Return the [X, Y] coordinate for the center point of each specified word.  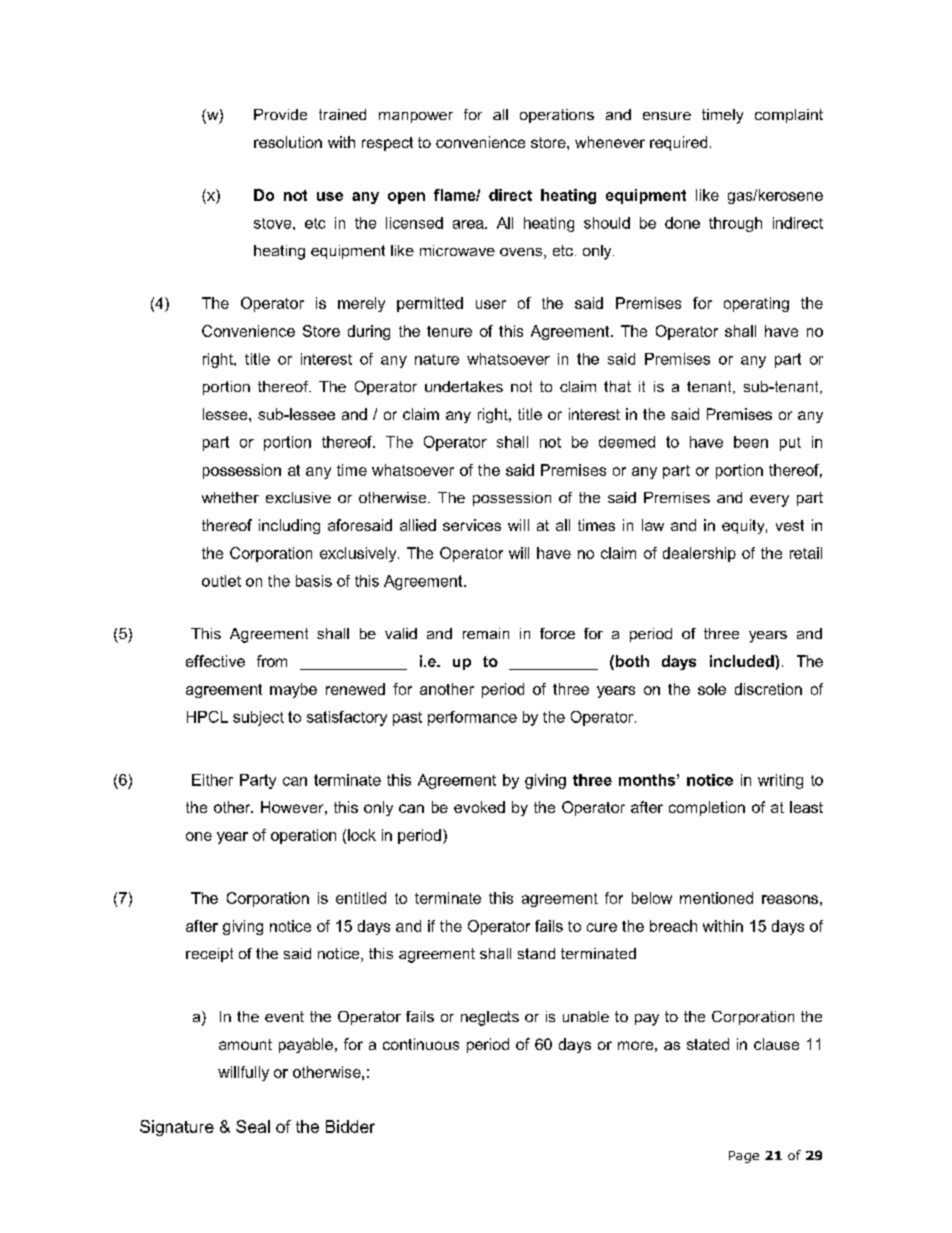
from [272, 661]
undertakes [464, 386]
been [751, 442]
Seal [253, 1126]
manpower [416, 117]
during [369, 332]
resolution [288, 142]
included [743, 661]
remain [486, 633]
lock [362, 835]
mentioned [716, 898]
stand [536, 953]
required [678, 143]
